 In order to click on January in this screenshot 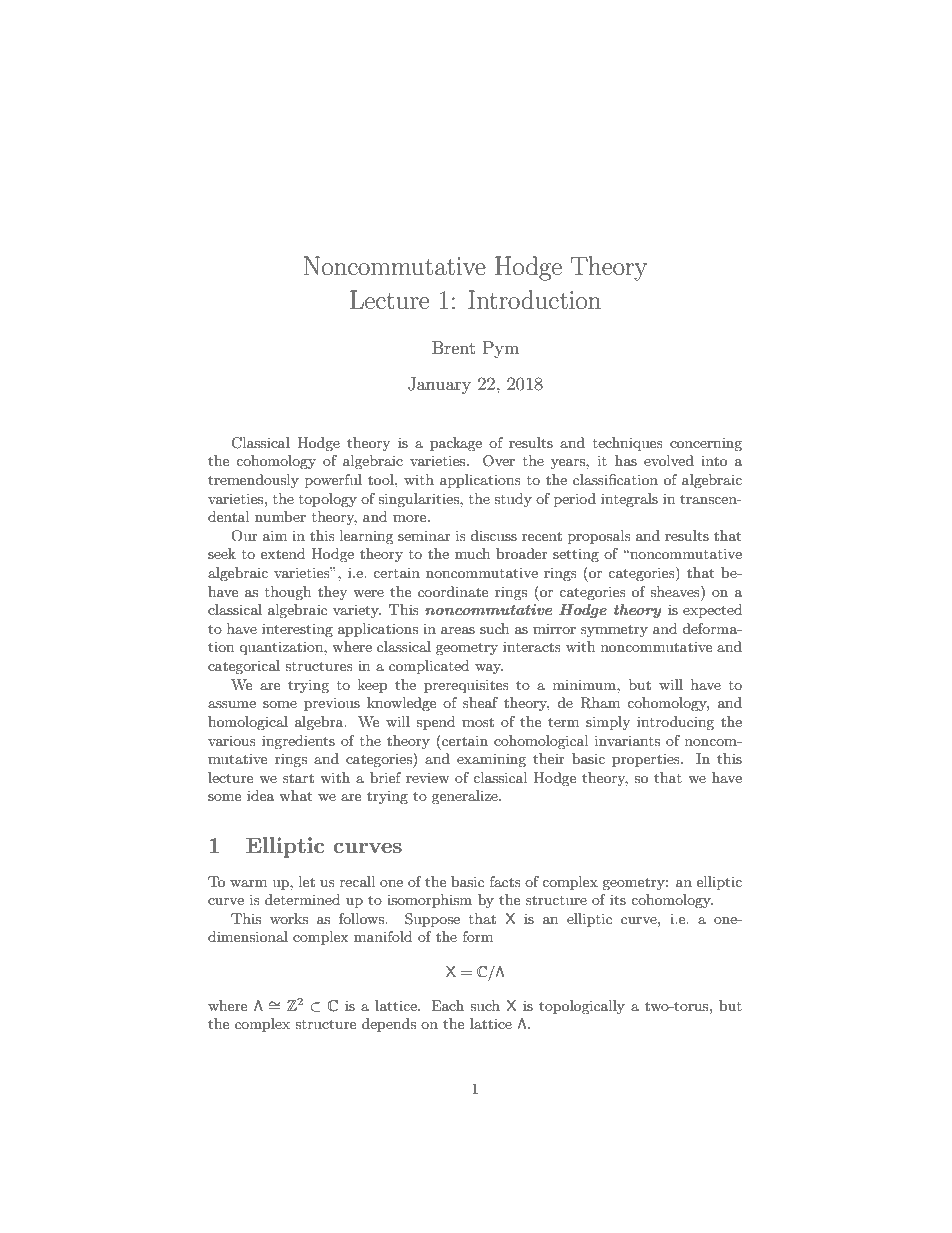, I will do `click(439, 385)`.
